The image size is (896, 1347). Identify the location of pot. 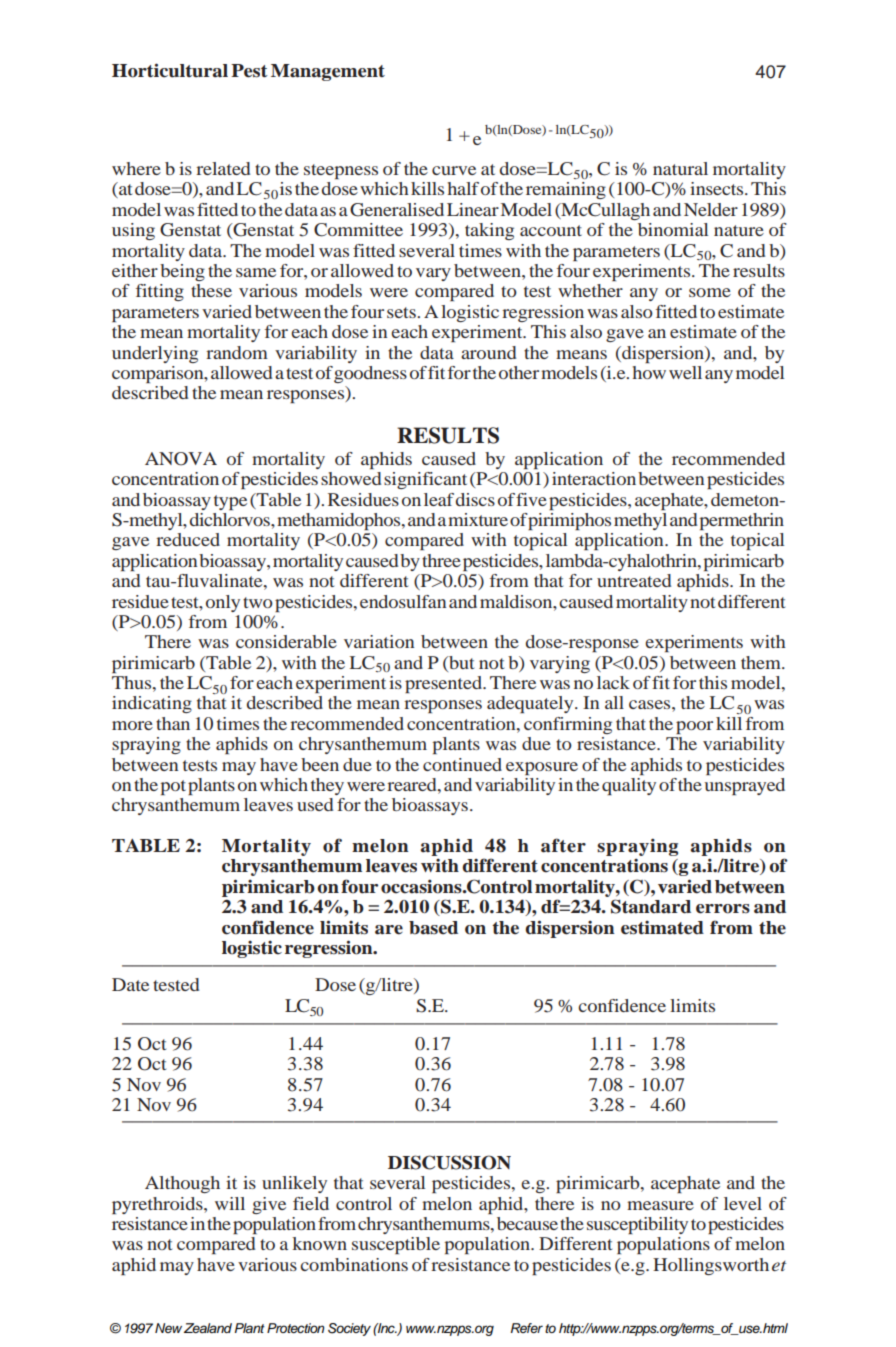
(173, 787).
